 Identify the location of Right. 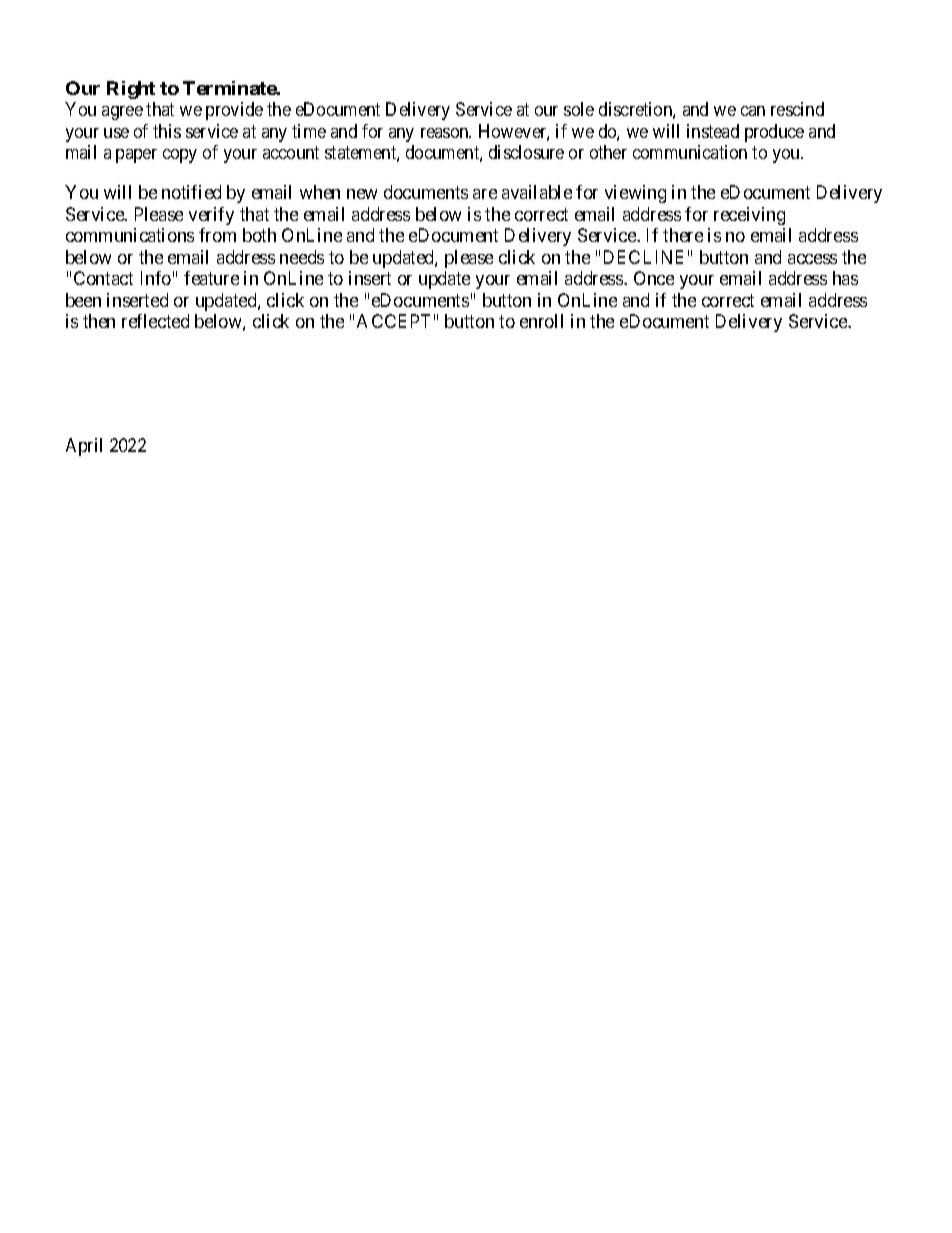
(131, 90).
